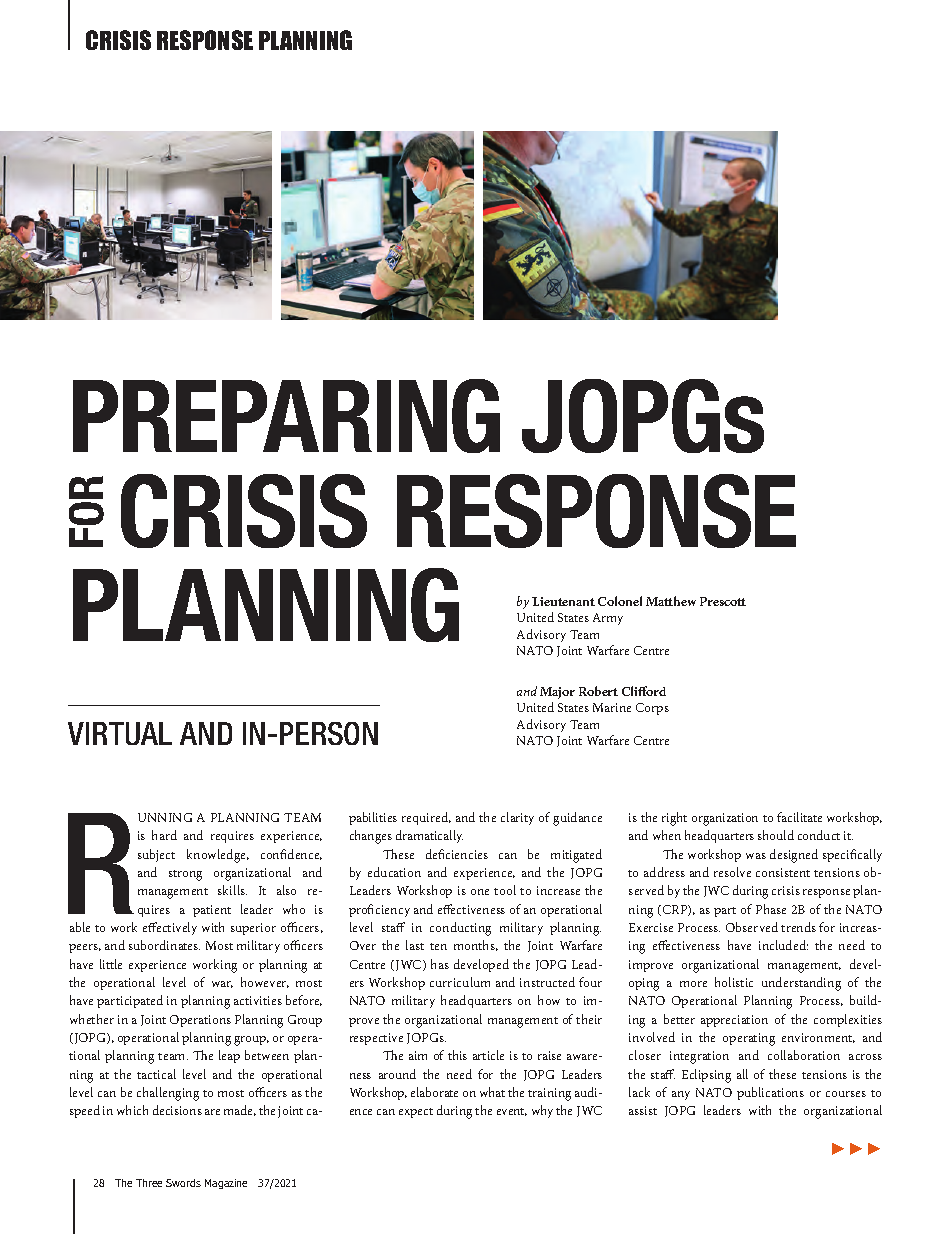 This screenshot has height=1234, width=952. Describe the element at coordinates (771, 909) in the screenshot. I see `Phase` at that location.
